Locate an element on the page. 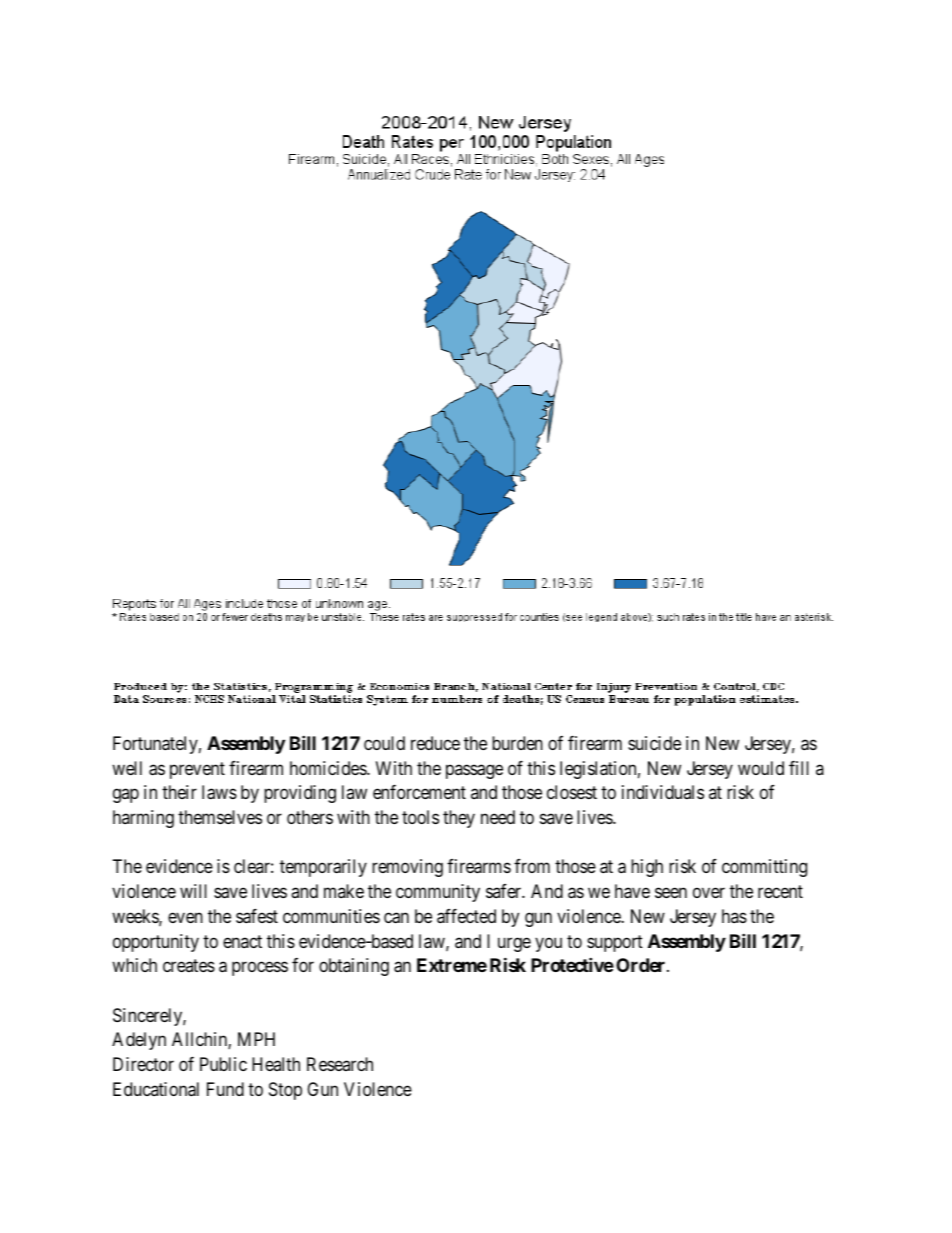 Image resolution: width=952 pixels, height=1233 pixels. Order is located at coordinates (642, 965).
